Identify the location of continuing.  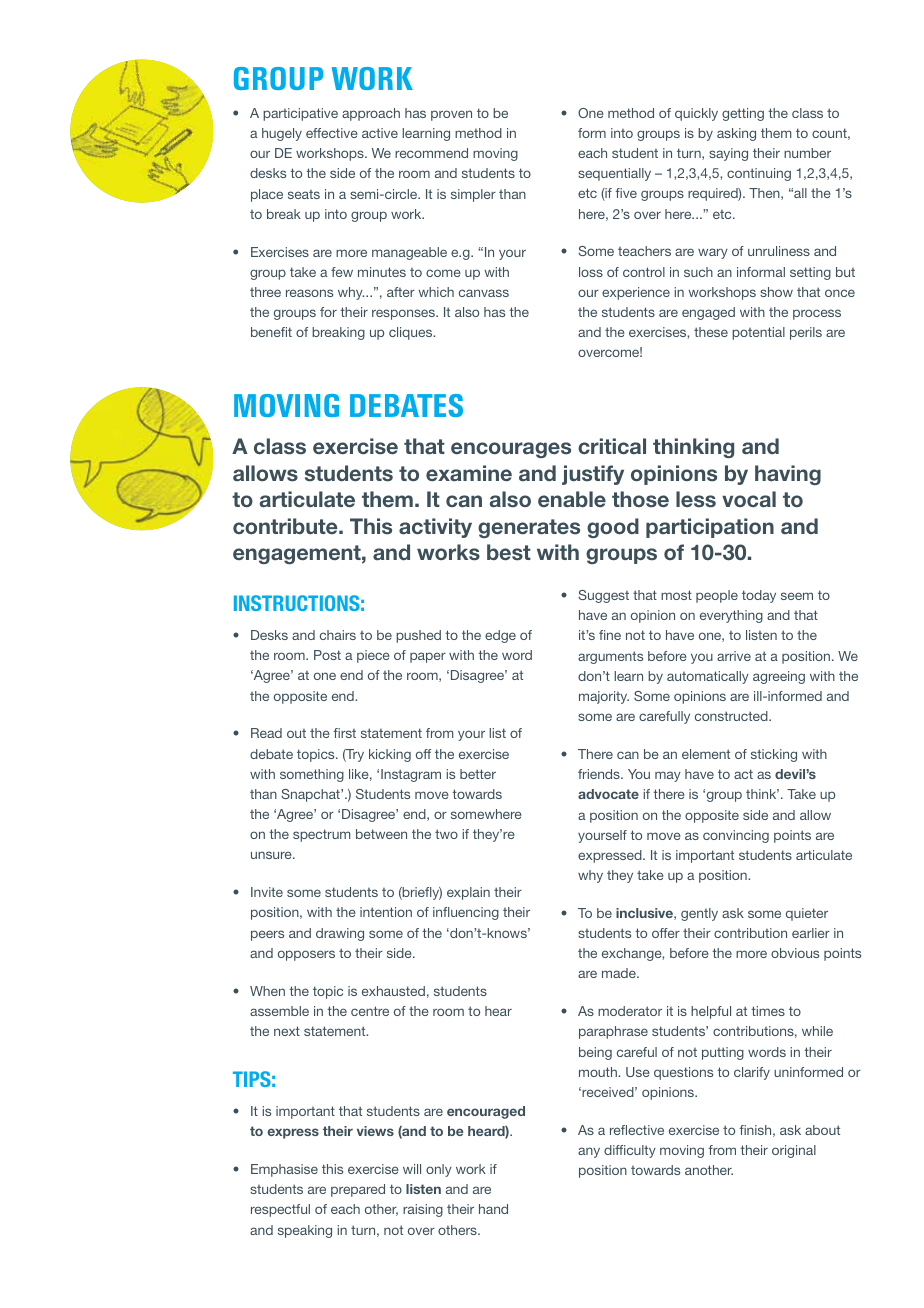
(759, 174).
